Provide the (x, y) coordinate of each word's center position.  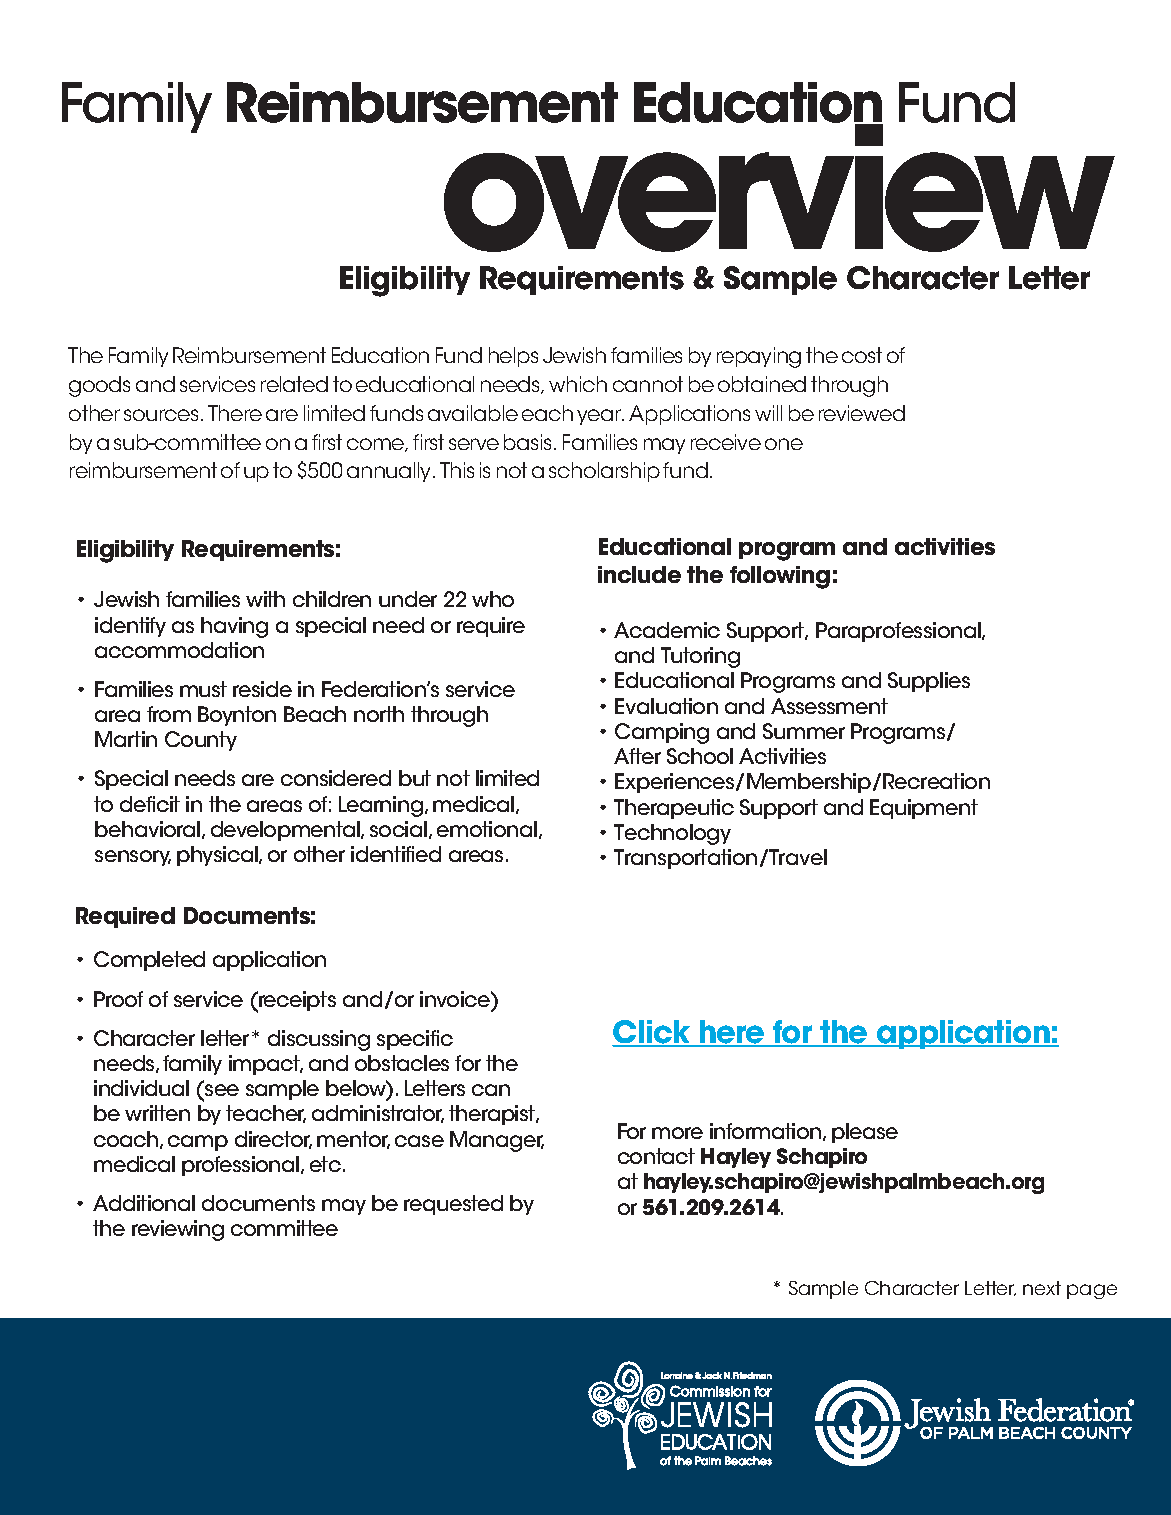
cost (862, 355)
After (637, 756)
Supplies (929, 682)
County (201, 741)
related (294, 384)
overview (779, 188)
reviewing (178, 1230)
